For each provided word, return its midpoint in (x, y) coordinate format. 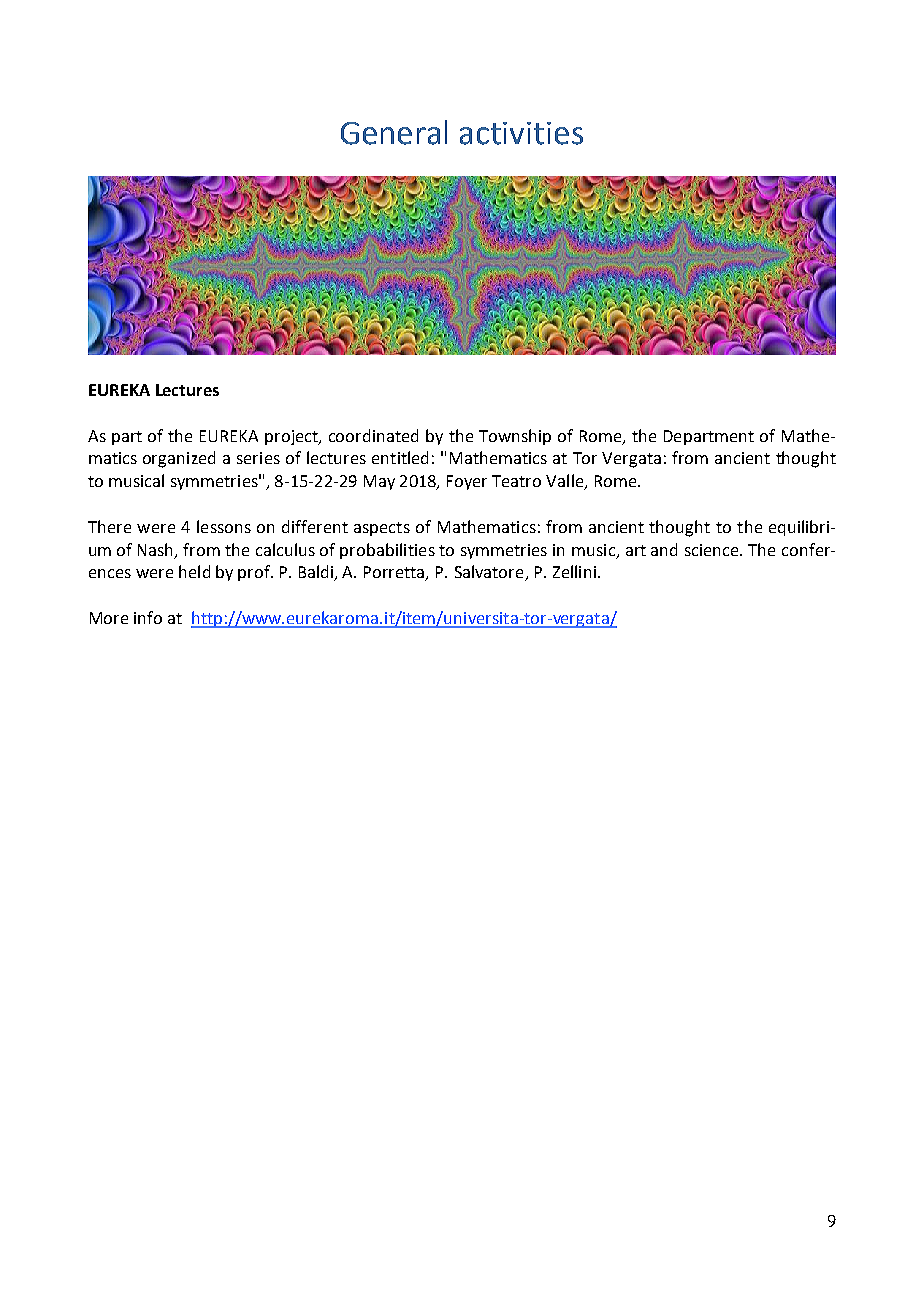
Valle (566, 482)
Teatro (516, 481)
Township (515, 437)
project (292, 437)
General (394, 132)
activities (521, 133)
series (258, 458)
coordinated (373, 435)
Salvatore (490, 573)
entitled (400, 457)
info (148, 617)
